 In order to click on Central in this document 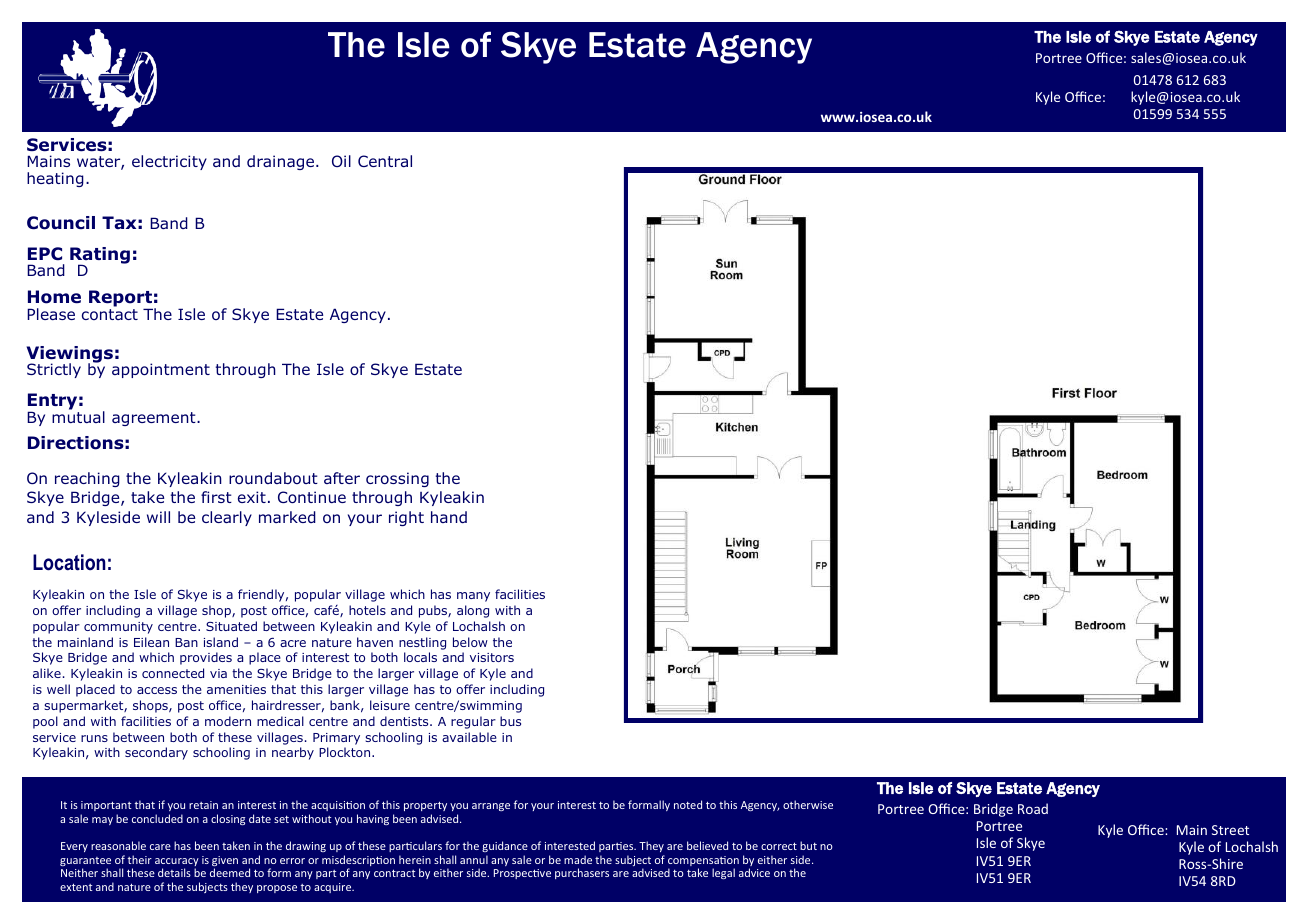, I will do `click(385, 161)`.
